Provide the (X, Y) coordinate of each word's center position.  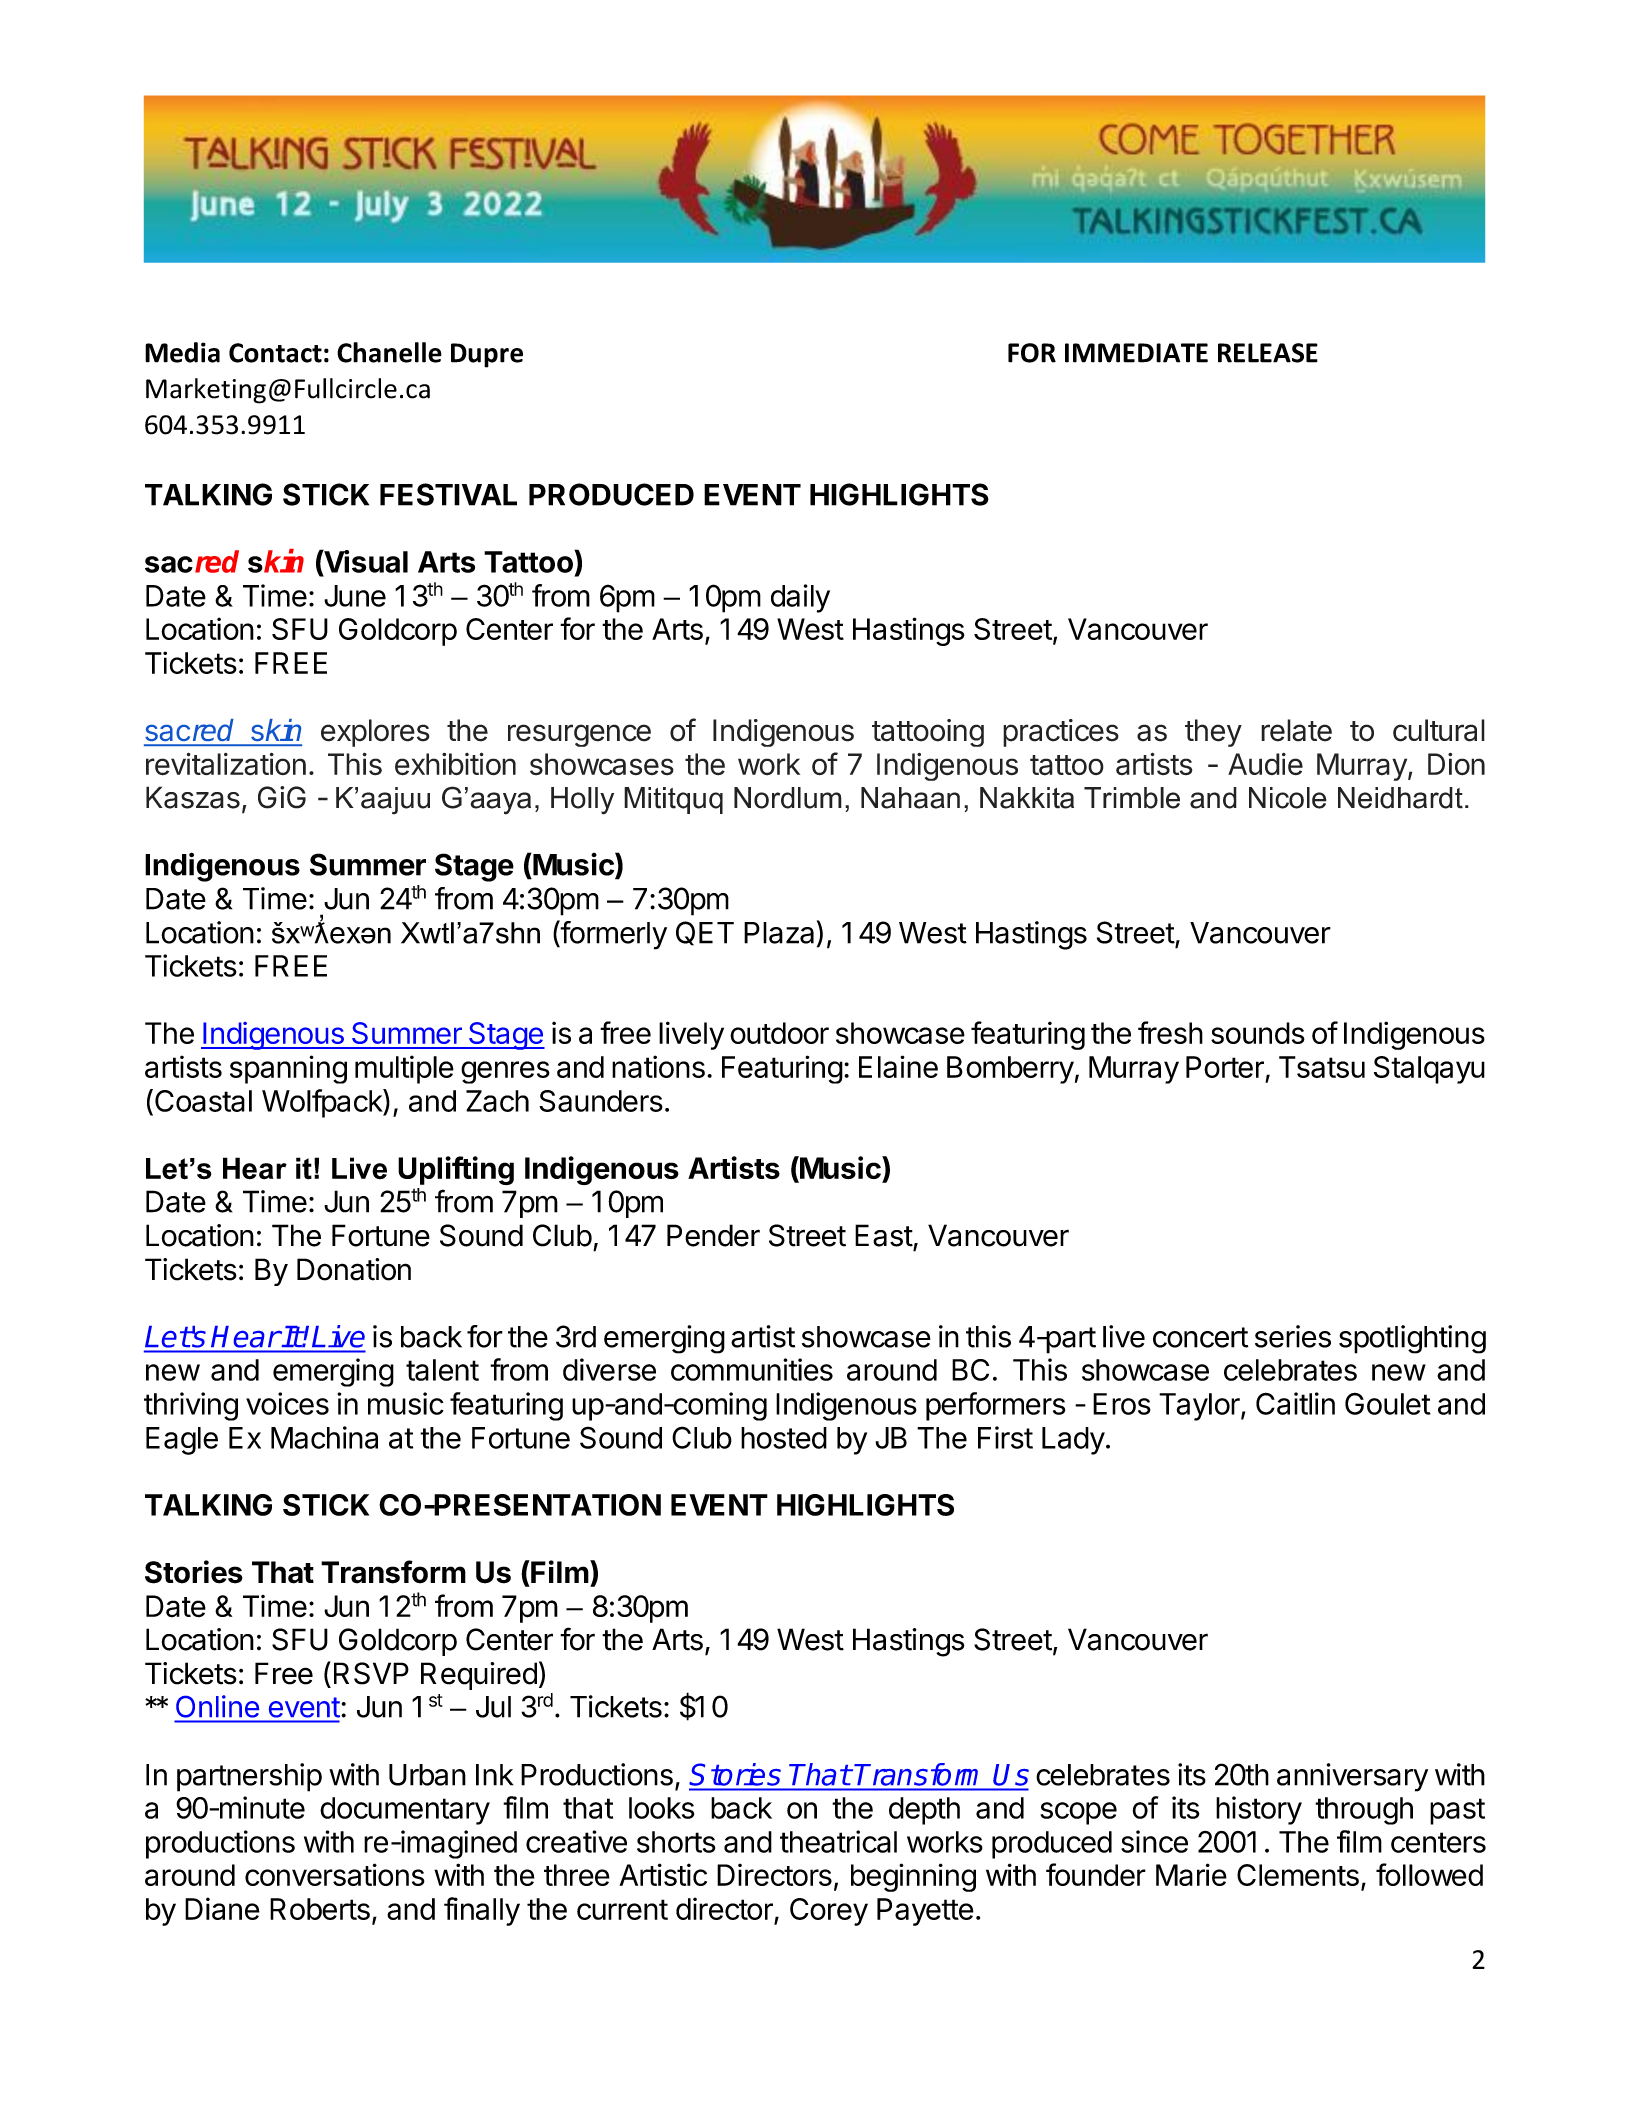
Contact (275, 353)
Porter (1225, 1067)
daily (800, 598)
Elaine (898, 1066)
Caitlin (1295, 1403)
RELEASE (1268, 353)
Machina (324, 1437)
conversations (335, 1874)
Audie (1265, 764)
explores (375, 733)
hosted (784, 1438)
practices (1061, 733)
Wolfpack (323, 1103)
